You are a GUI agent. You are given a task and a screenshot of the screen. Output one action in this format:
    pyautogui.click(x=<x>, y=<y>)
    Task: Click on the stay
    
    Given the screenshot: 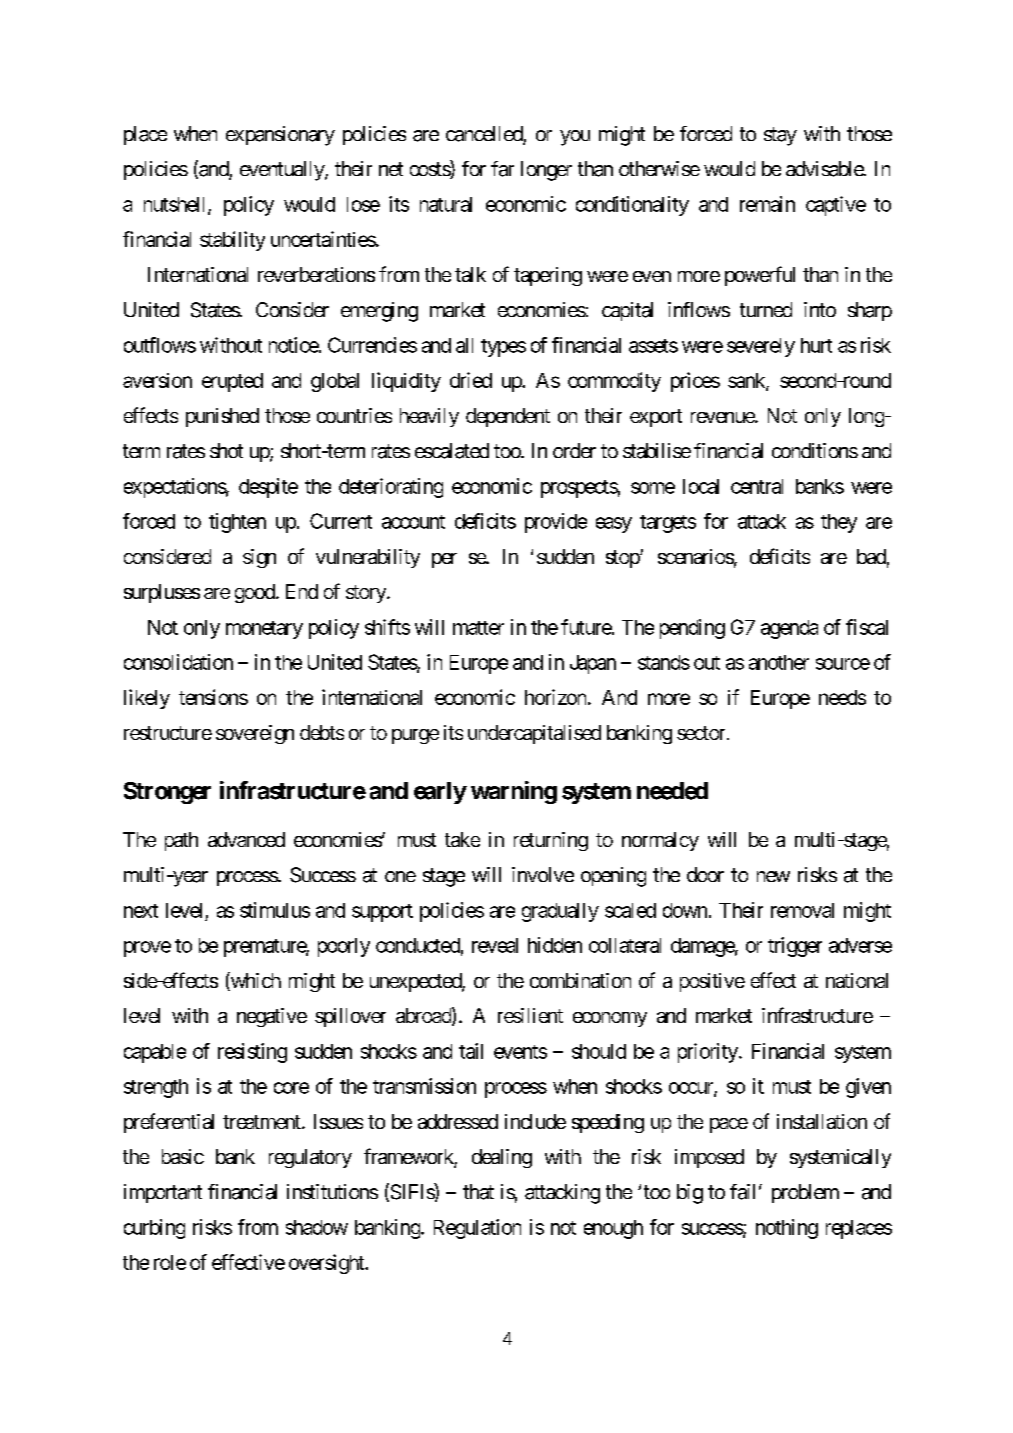 What is the action you would take?
    pyautogui.click(x=780, y=136)
